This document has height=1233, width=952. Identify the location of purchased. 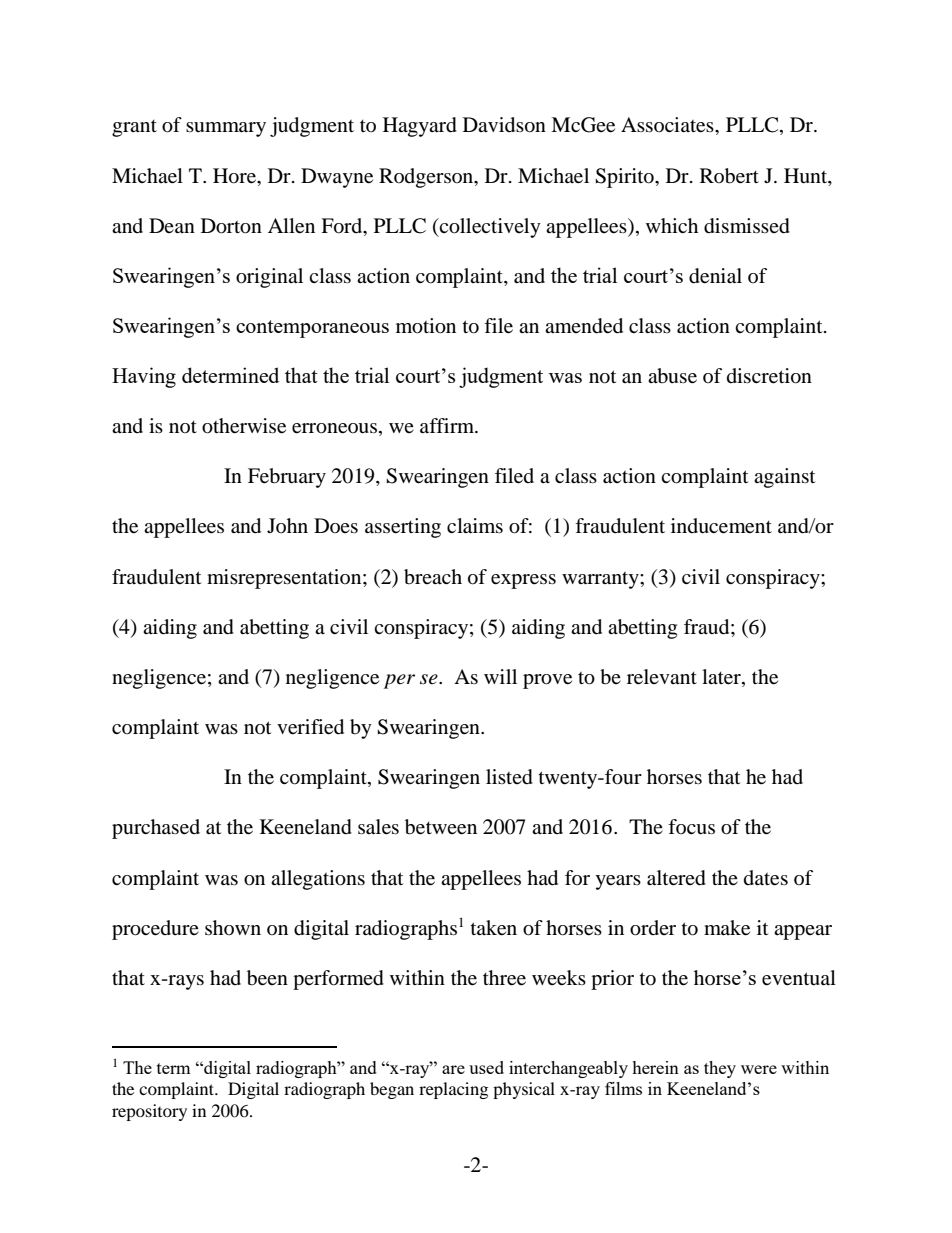
(156, 829).
